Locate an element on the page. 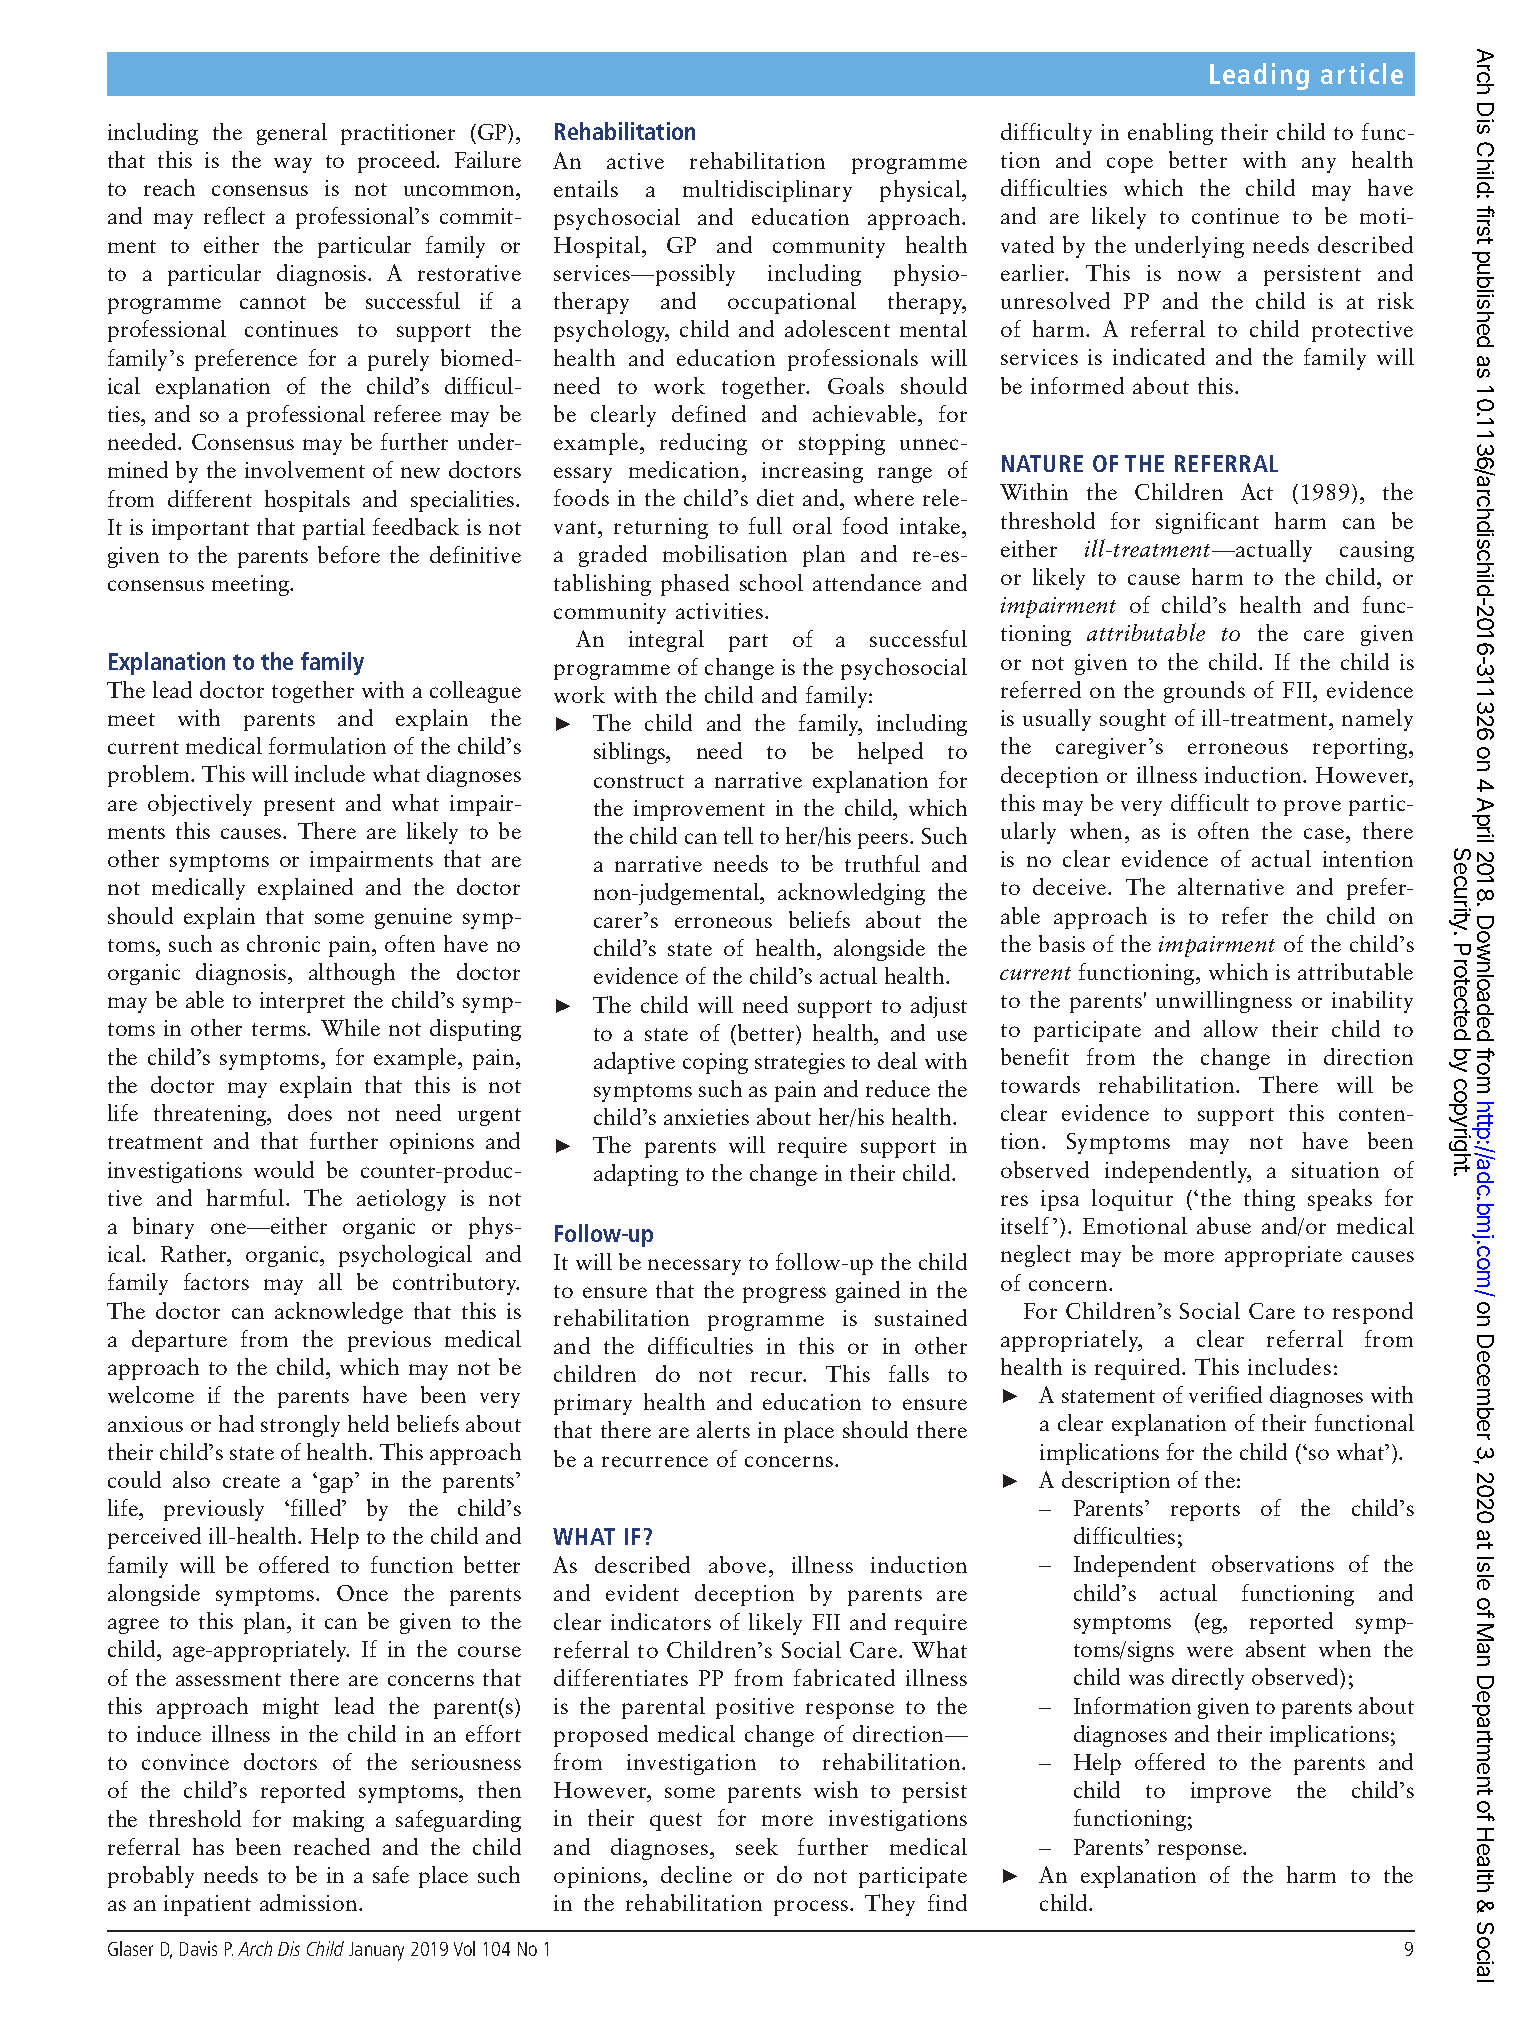 This image has height=2030, width=1522. before is located at coordinates (349, 554).
